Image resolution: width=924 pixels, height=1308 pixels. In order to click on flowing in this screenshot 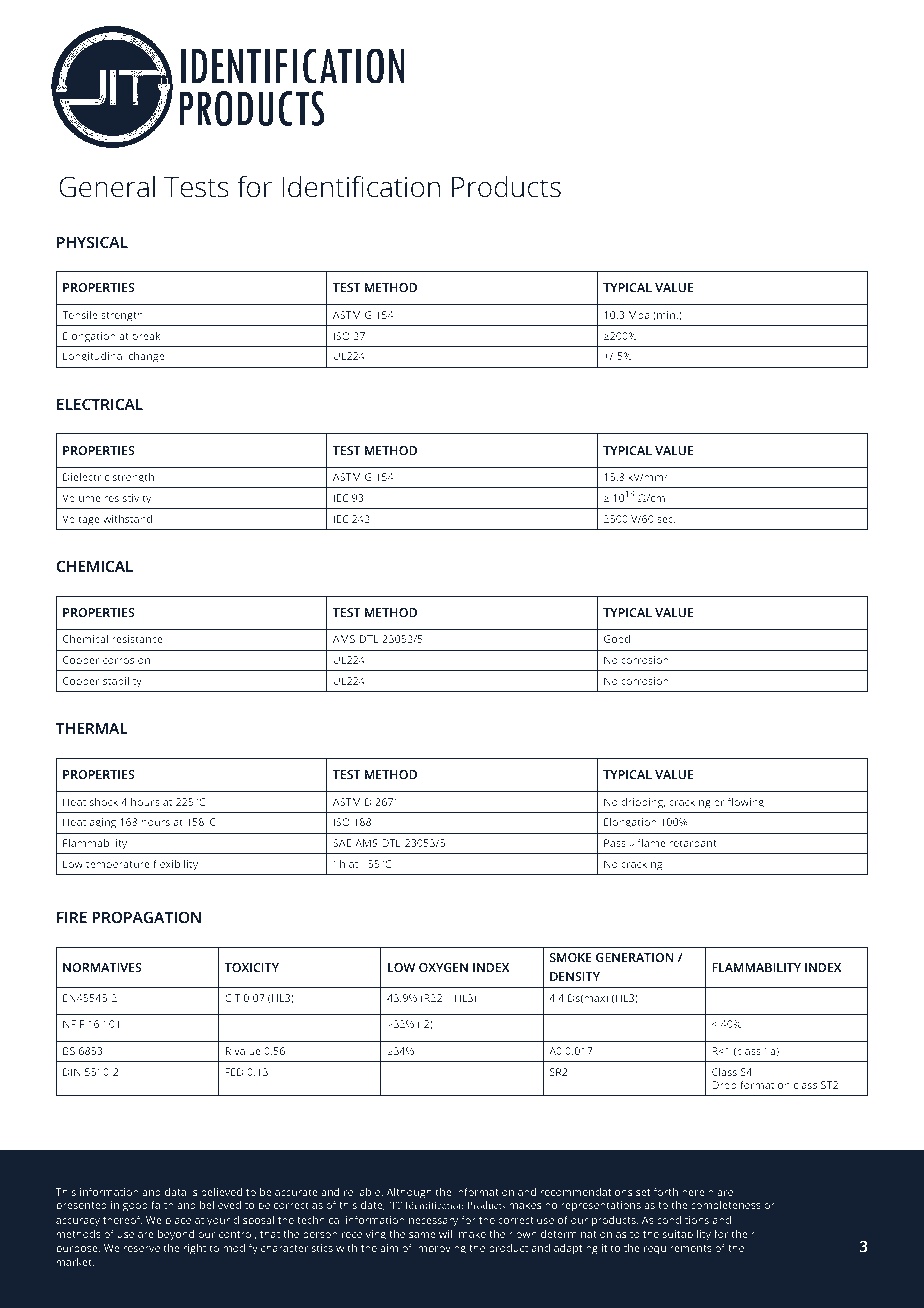, I will do `click(746, 803)`.
